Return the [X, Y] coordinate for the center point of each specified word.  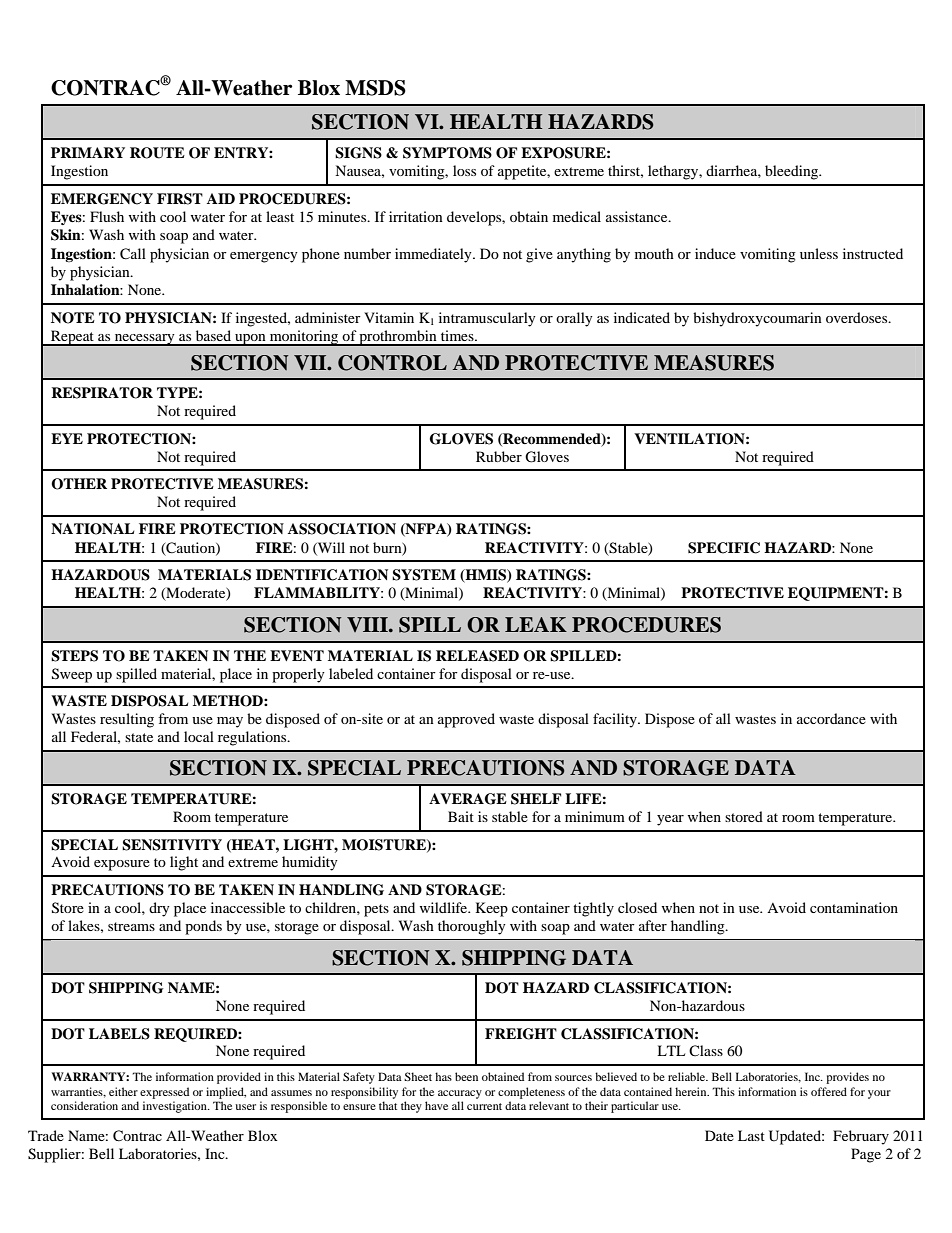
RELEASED [477, 656]
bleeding [793, 172]
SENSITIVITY [172, 845]
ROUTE [157, 153]
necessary [144, 340]
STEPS [74, 656]
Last [751, 1135]
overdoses [858, 317]
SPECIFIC [724, 548]
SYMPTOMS [447, 153]
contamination [854, 907]
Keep [492, 909]
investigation [176, 1107]
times [458, 335]
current [484, 1106]
